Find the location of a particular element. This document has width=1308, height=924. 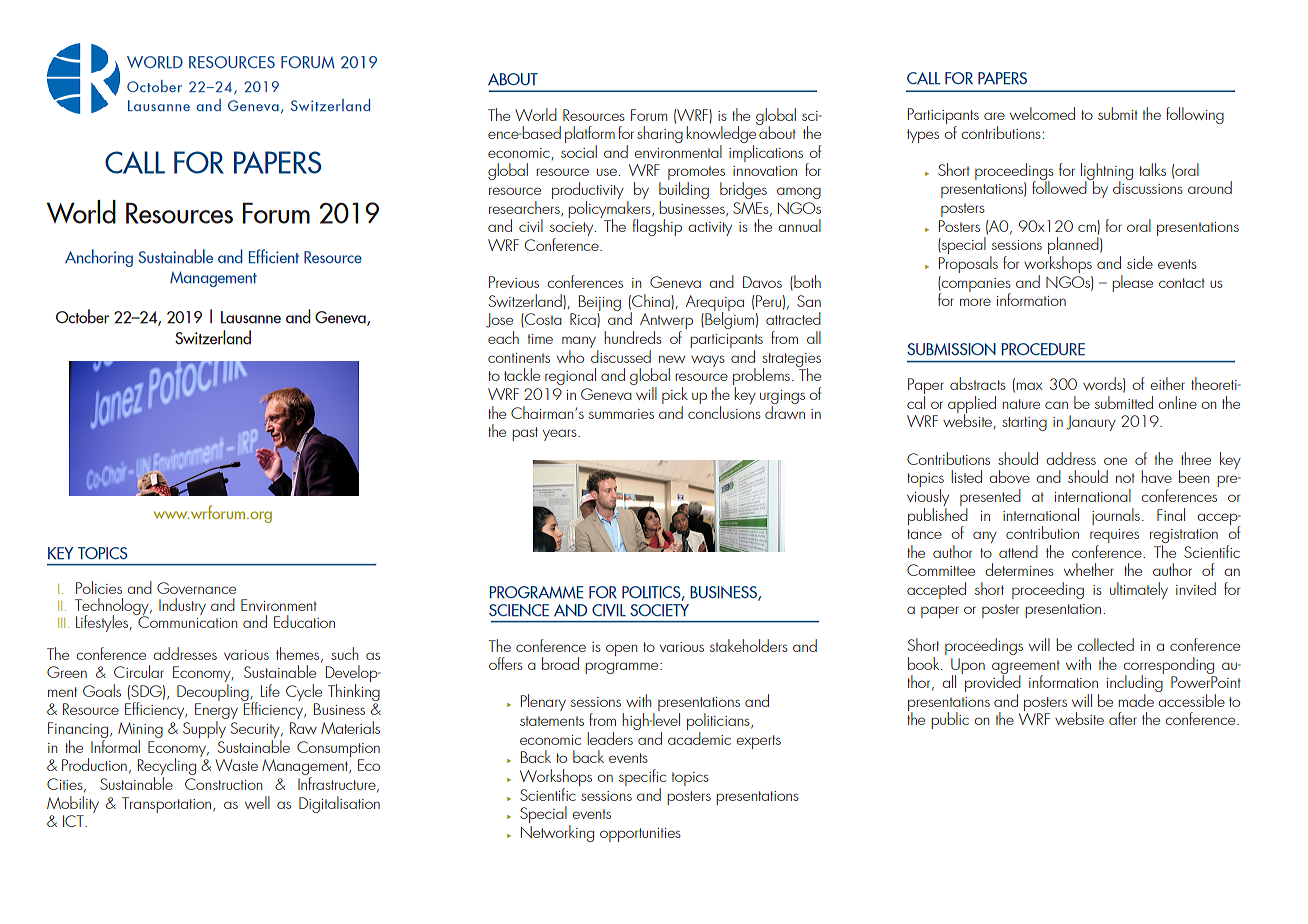

sharing is located at coordinates (660, 134).
